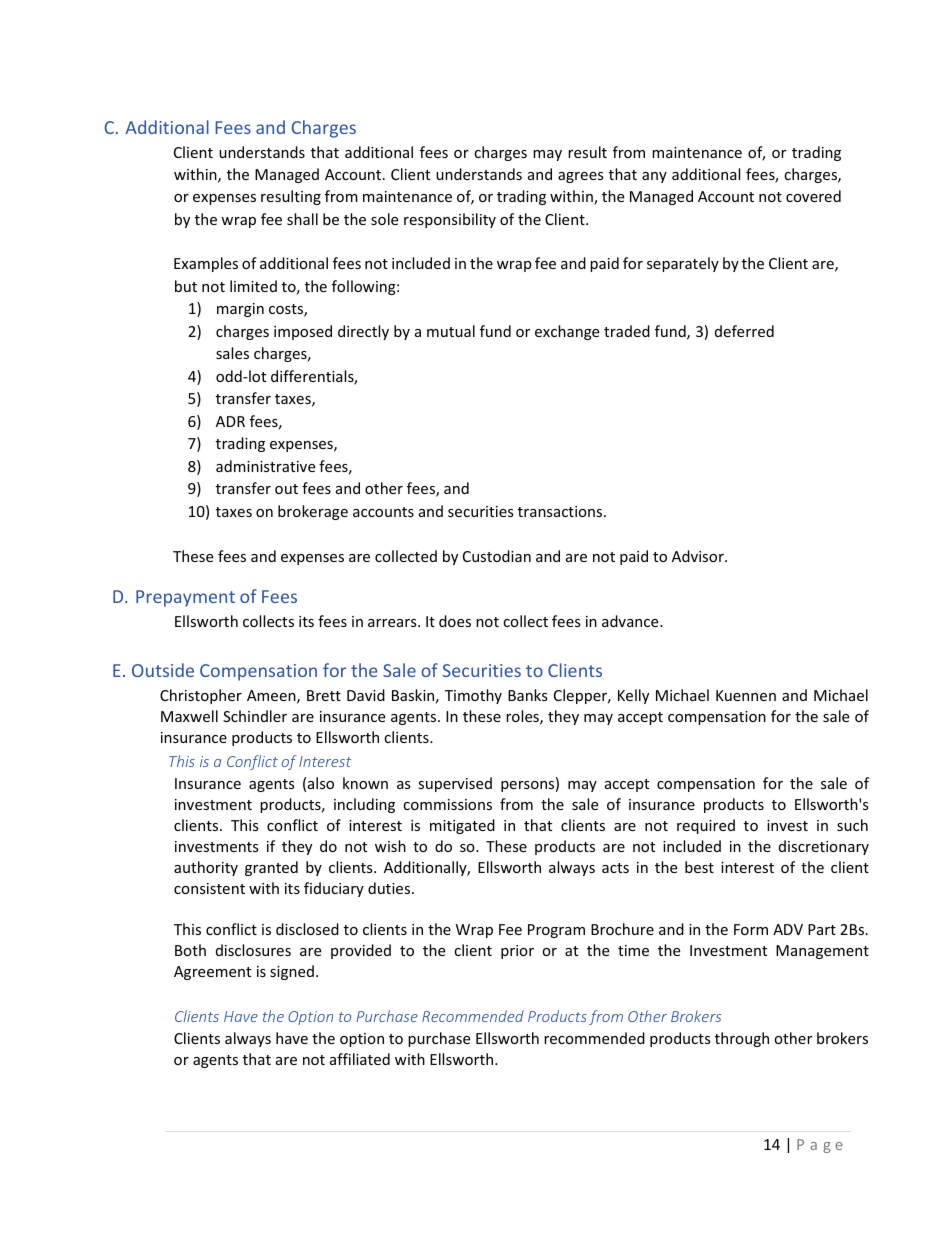  Describe the element at coordinates (699, 556) in the image. I see `Advisor` at that location.
